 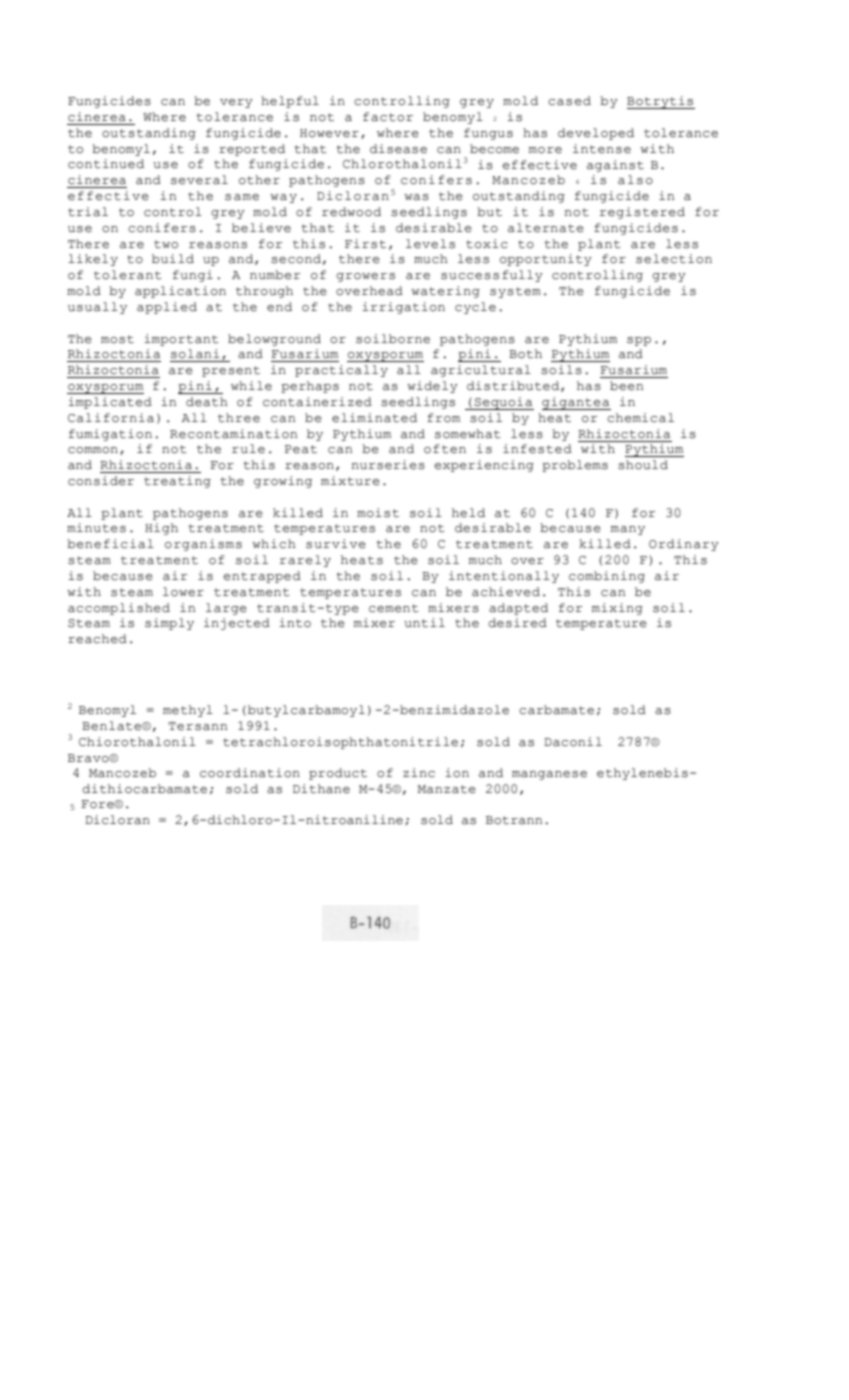 What do you see at coordinates (236, 103) in the screenshot?
I see `very` at bounding box center [236, 103].
